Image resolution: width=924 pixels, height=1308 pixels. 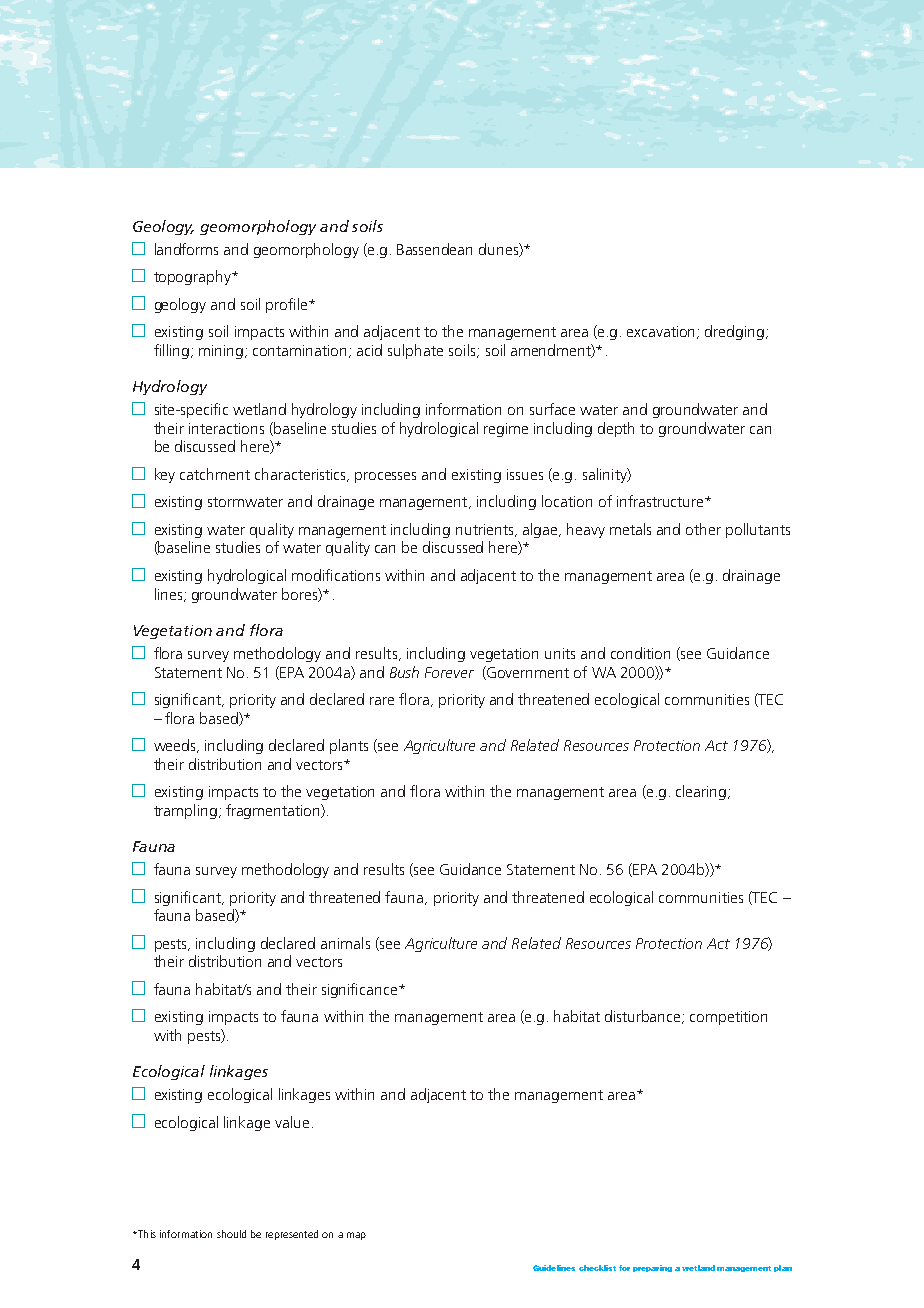 I want to click on map, so click(x=356, y=1236).
